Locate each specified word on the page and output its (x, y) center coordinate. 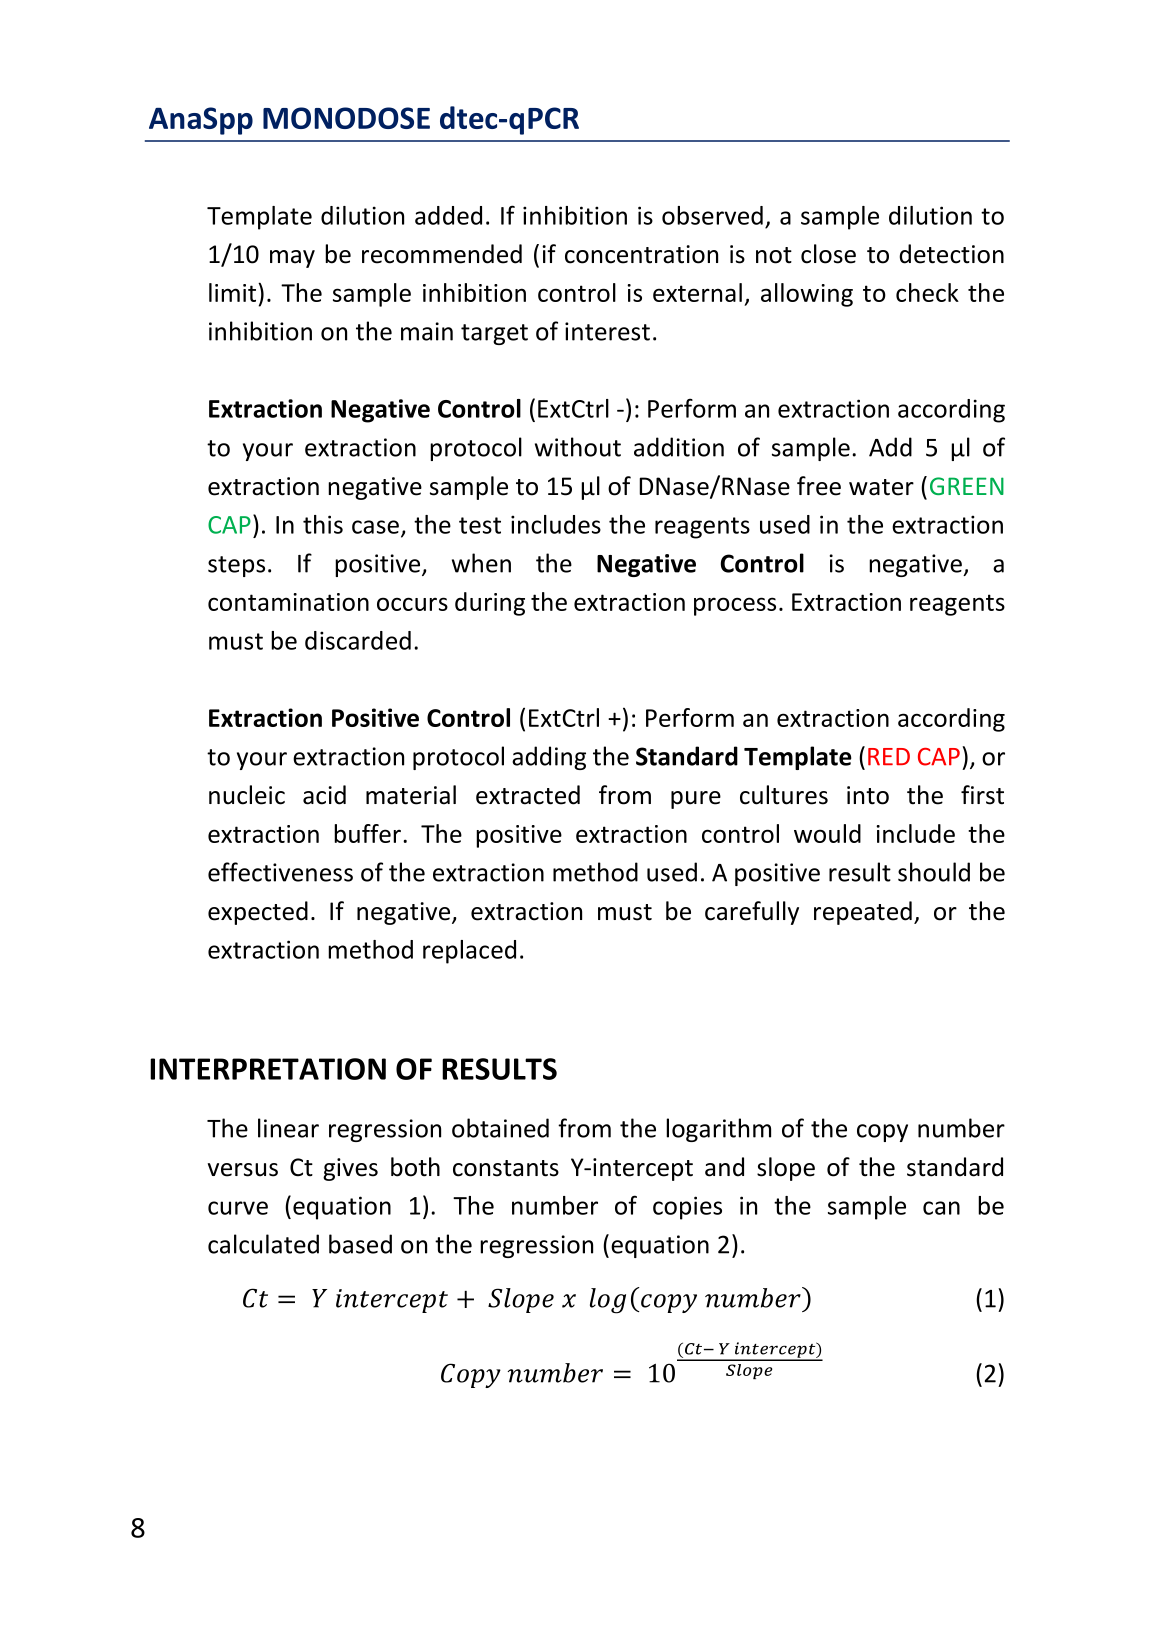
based (360, 1244)
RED (889, 757)
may (292, 259)
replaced (469, 952)
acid (324, 795)
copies (687, 1208)
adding (549, 758)
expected (258, 913)
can (941, 1208)
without (578, 447)
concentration (641, 254)
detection (951, 254)
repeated (863, 913)
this (323, 524)
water (881, 487)
